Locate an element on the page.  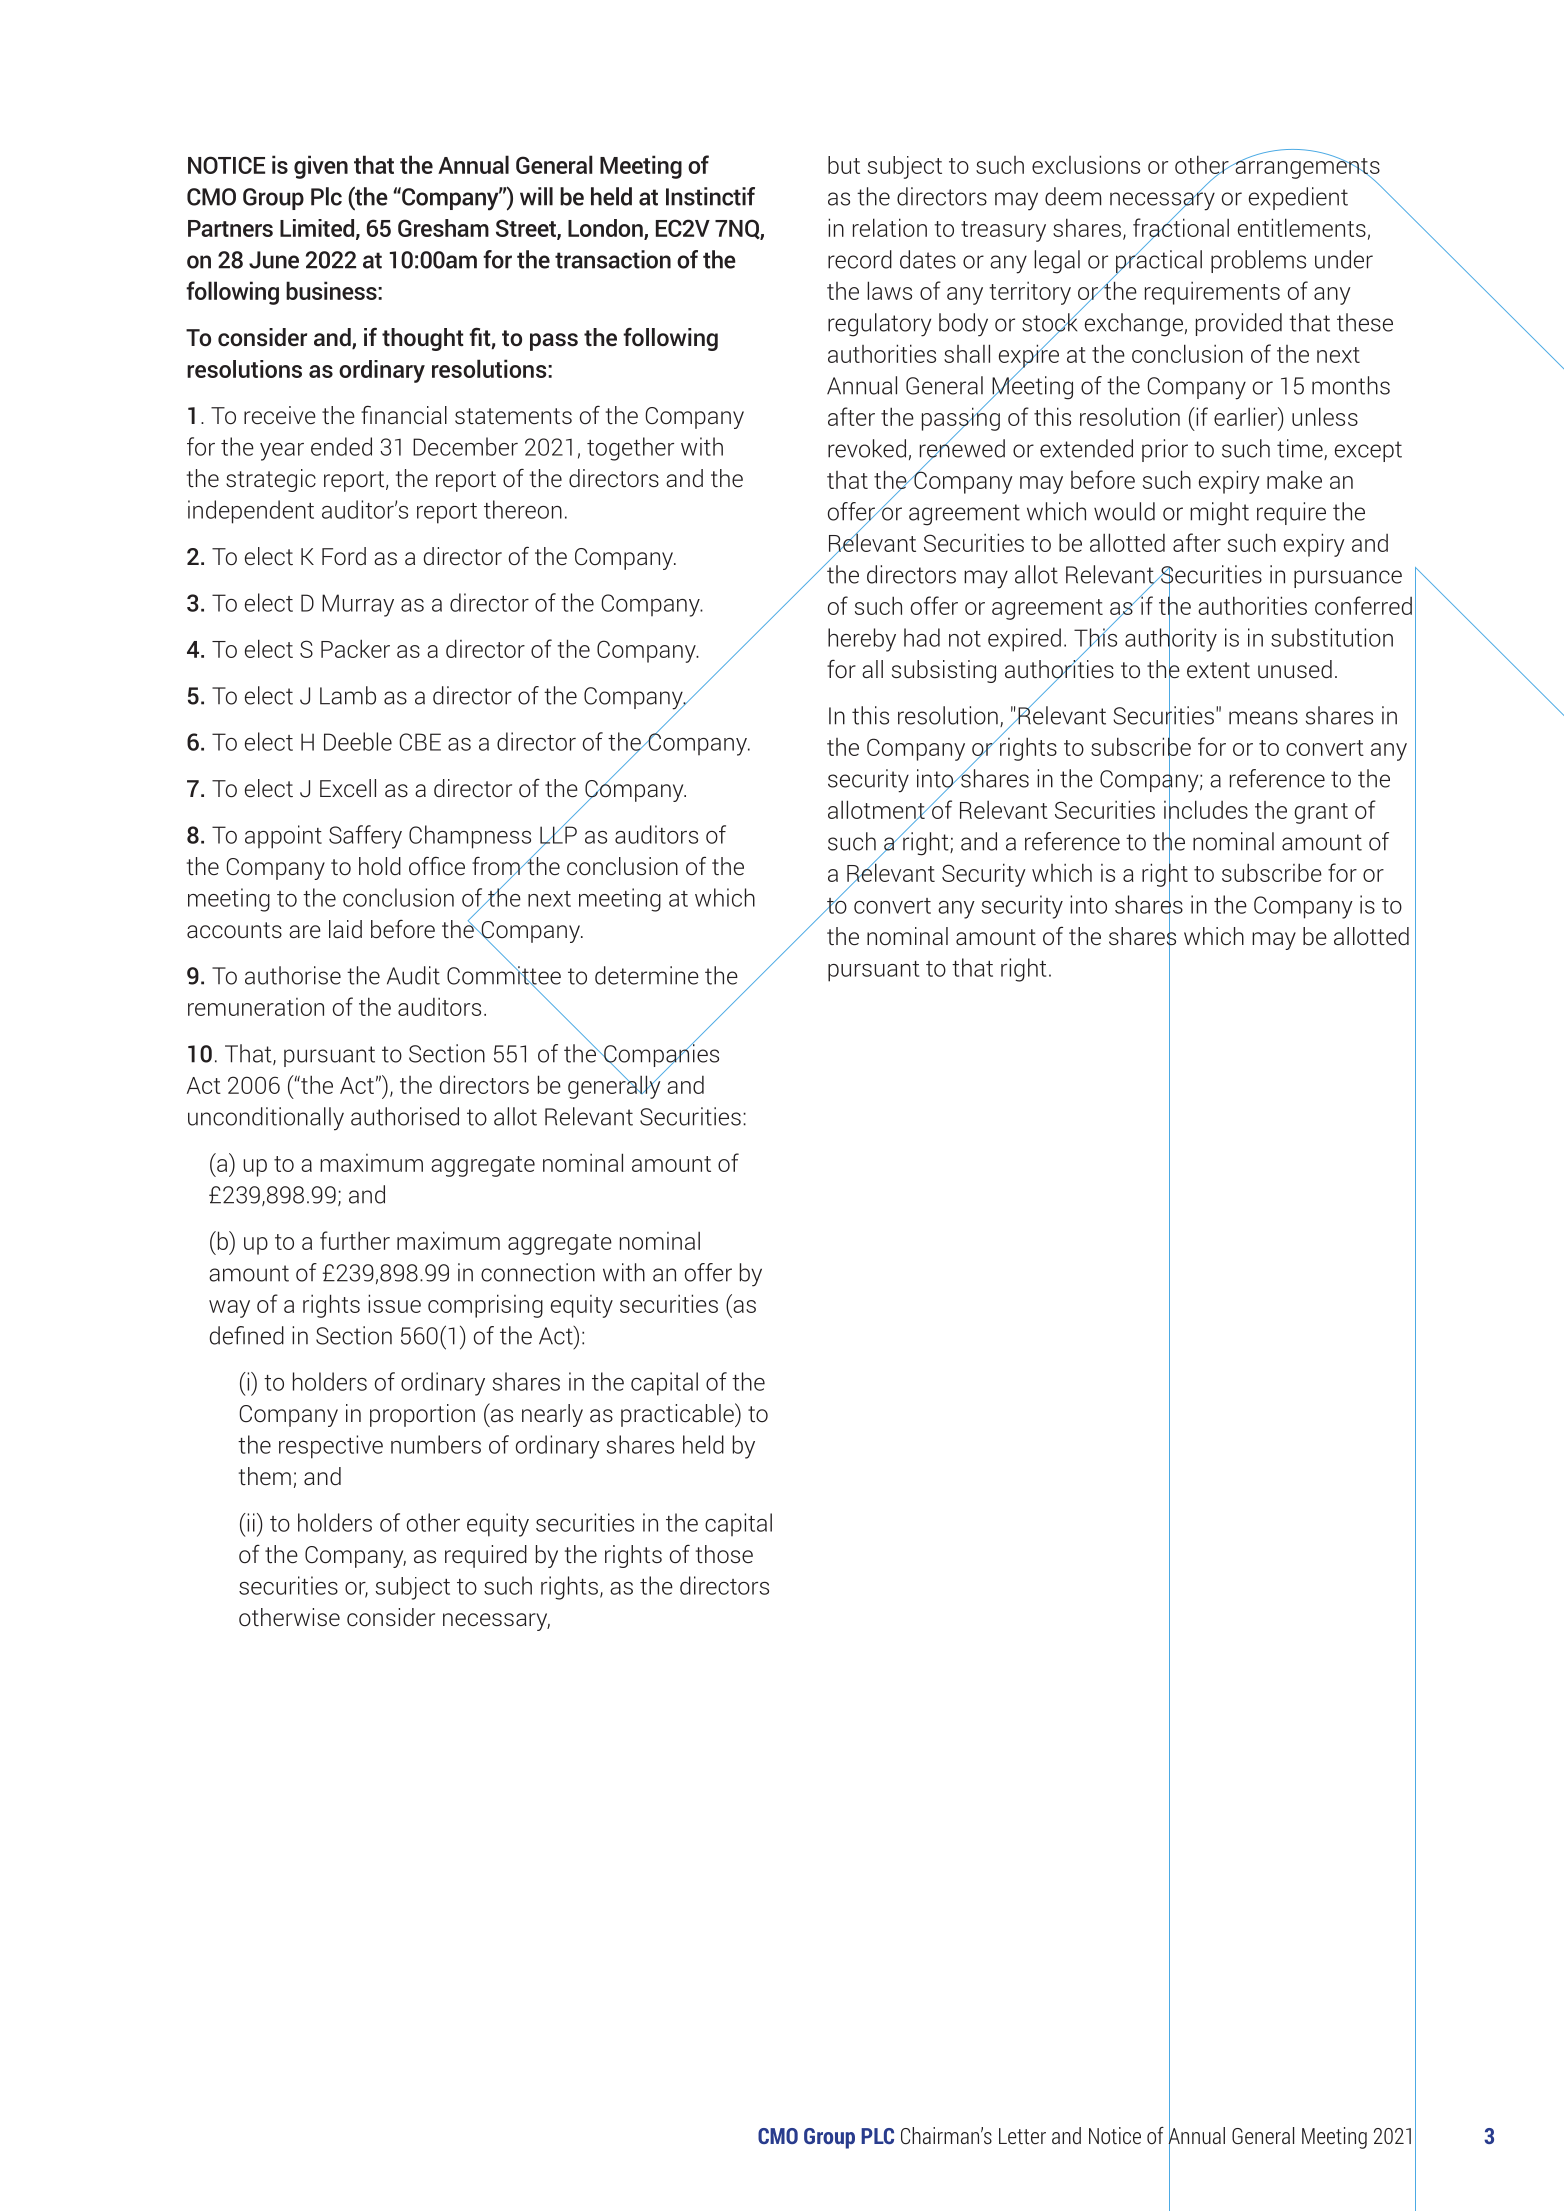
fractional is located at coordinates (1181, 227).
